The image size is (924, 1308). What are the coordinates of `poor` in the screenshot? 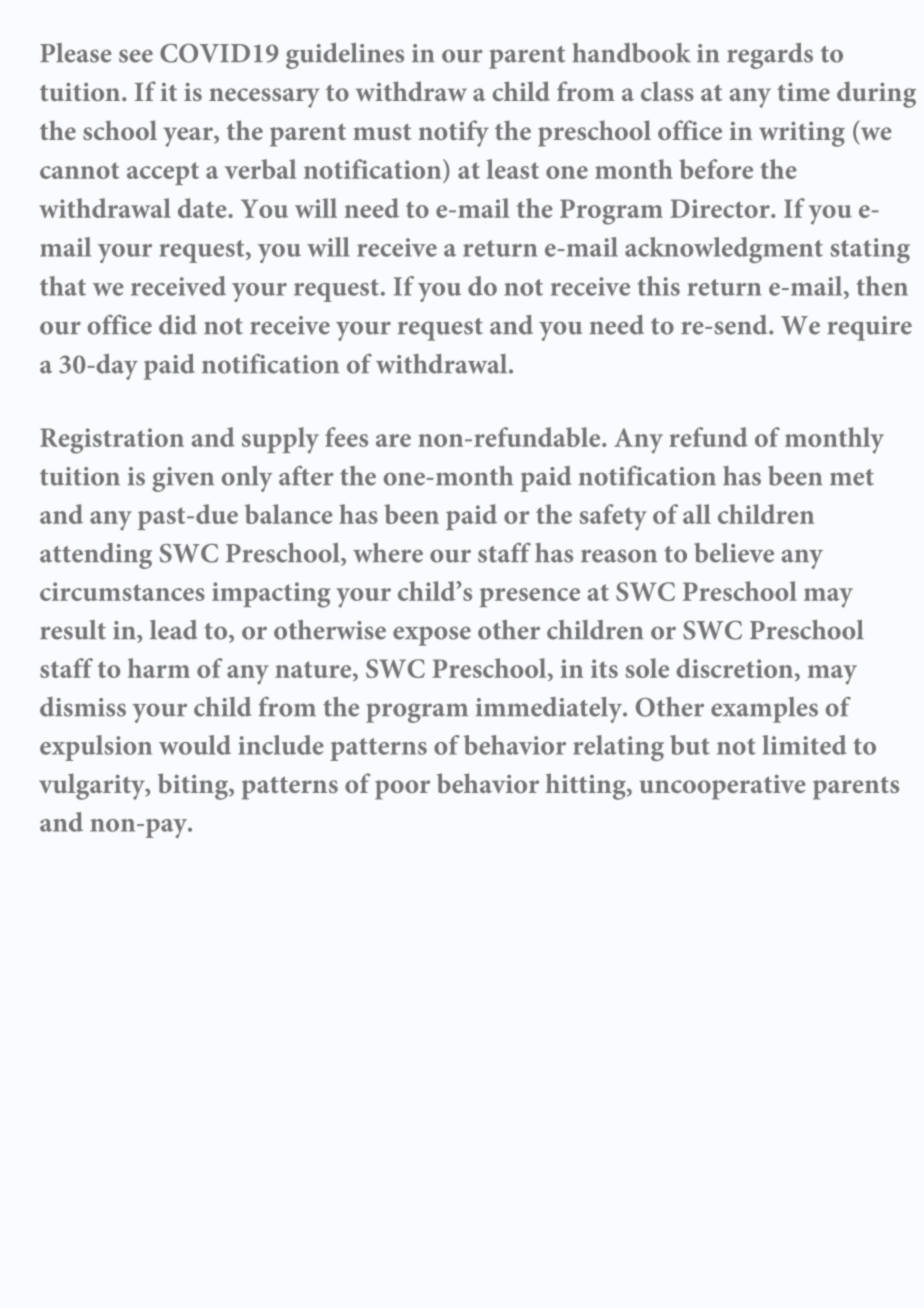 It's located at (402, 790).
